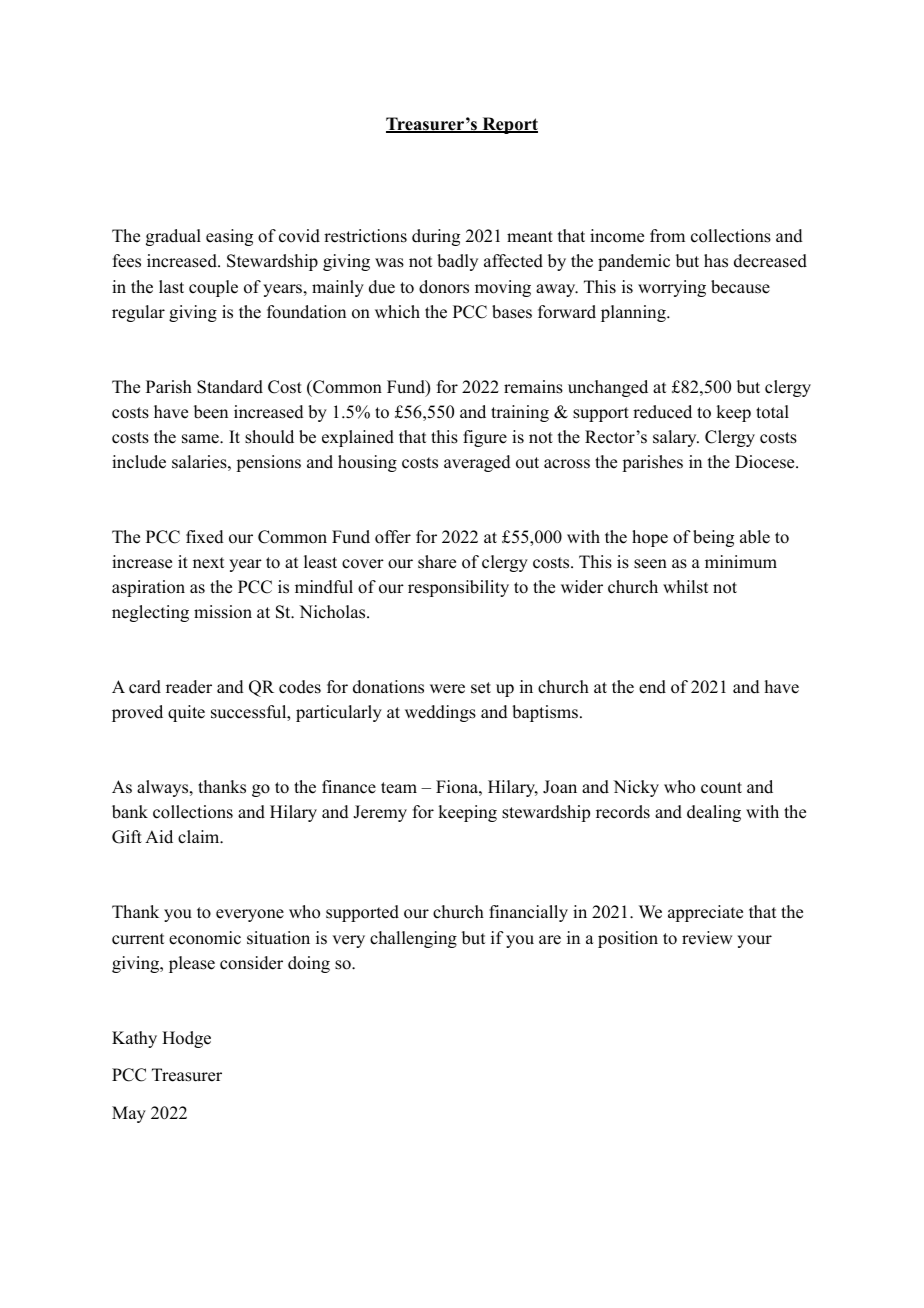 This screenshot has width=924, height=1308. I want to click on quite, so click(186, 713).
